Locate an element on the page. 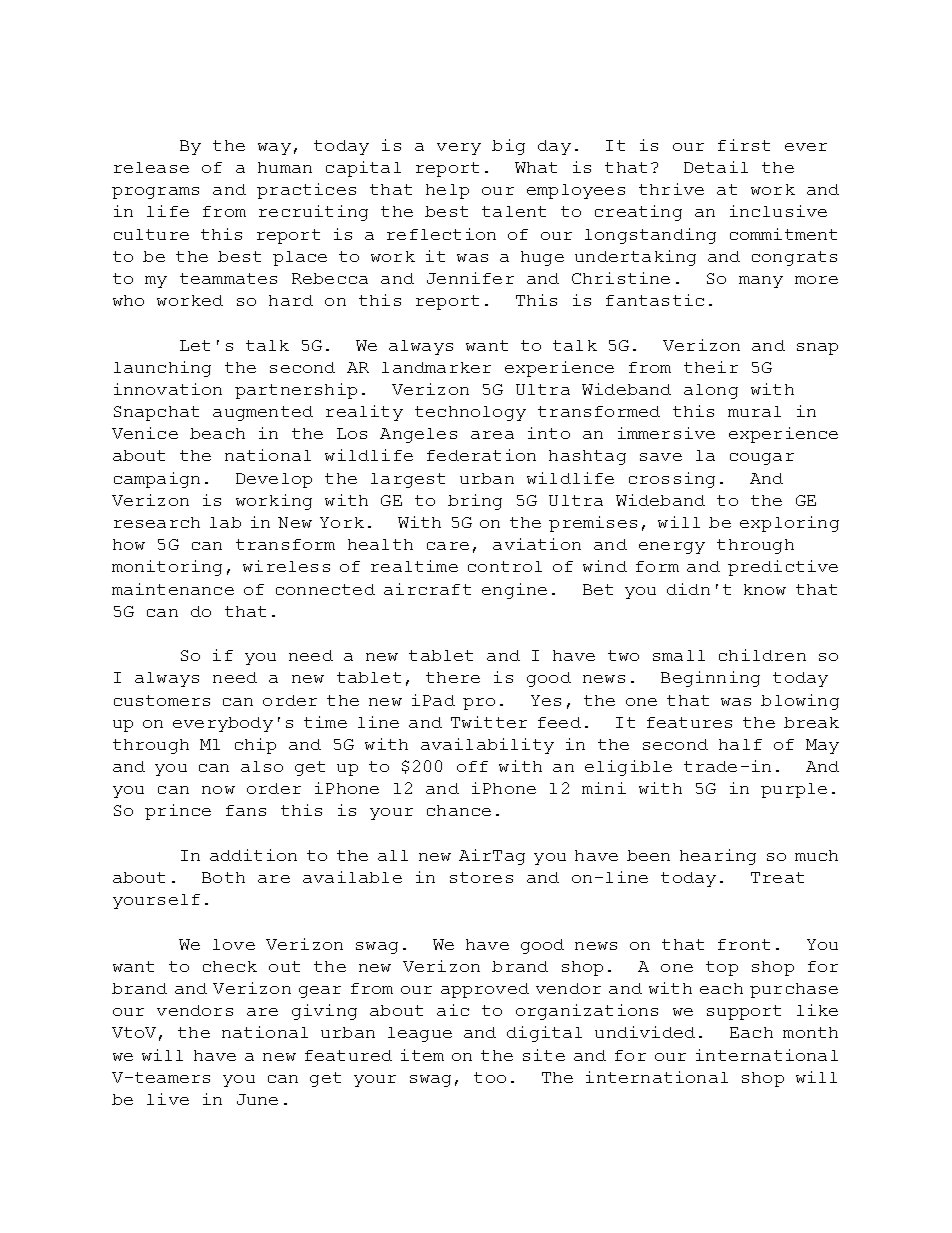  campaign is located at coordinates (157, 480).
